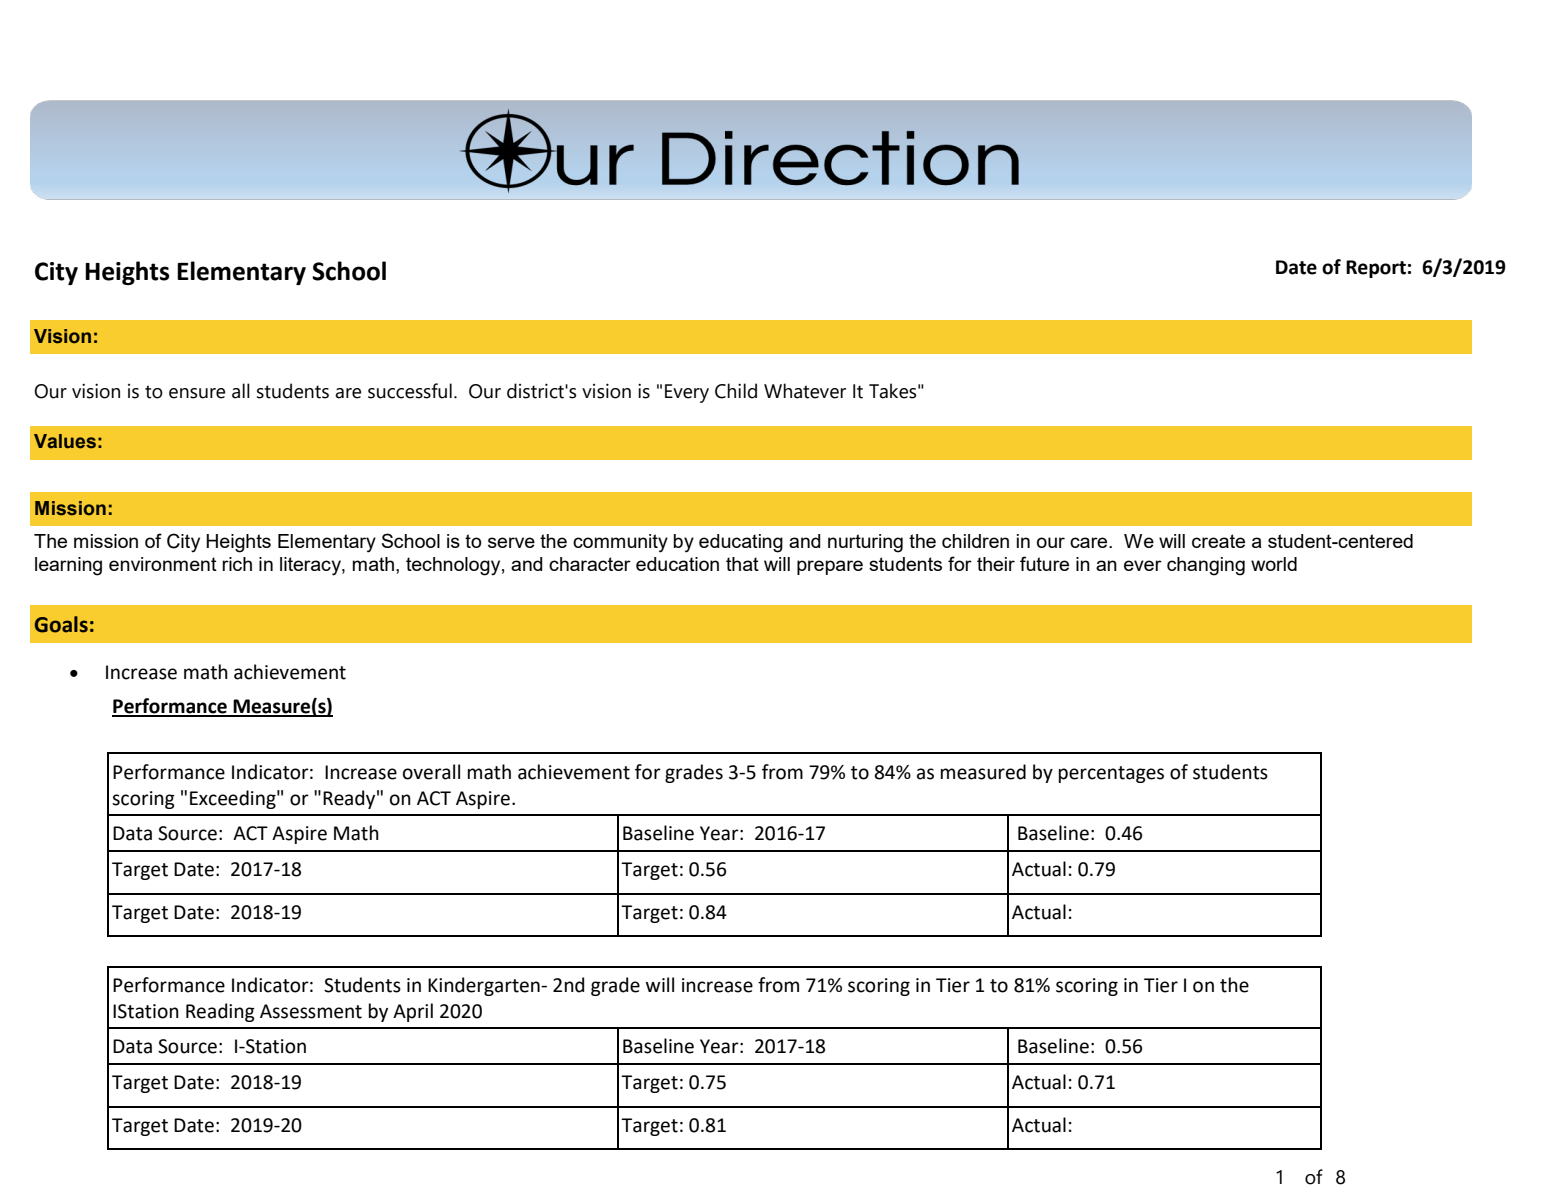 The width and height of the page is (1546, 1195). What do you see at coordinates (1218, 541) in the page?
I see `create` at bounding box center [1218, 541].
